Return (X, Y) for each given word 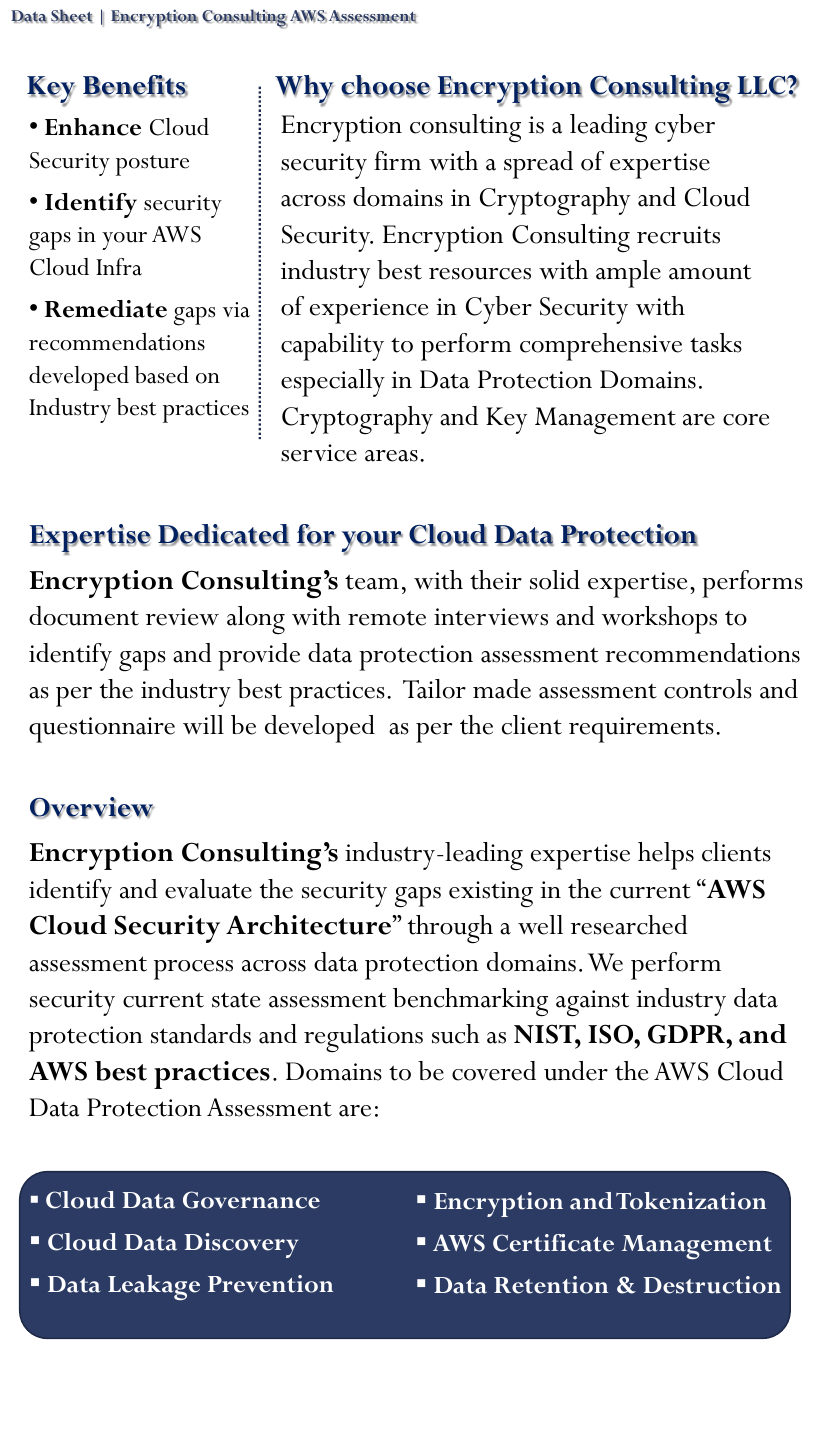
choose (386, 86)
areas (391, 456)
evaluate (208, 889)
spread (538, 165)
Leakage (154, 1288)
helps (666, 856)
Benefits (135, 86)
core (746, 420)
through (450, 929)
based (162, 375)
